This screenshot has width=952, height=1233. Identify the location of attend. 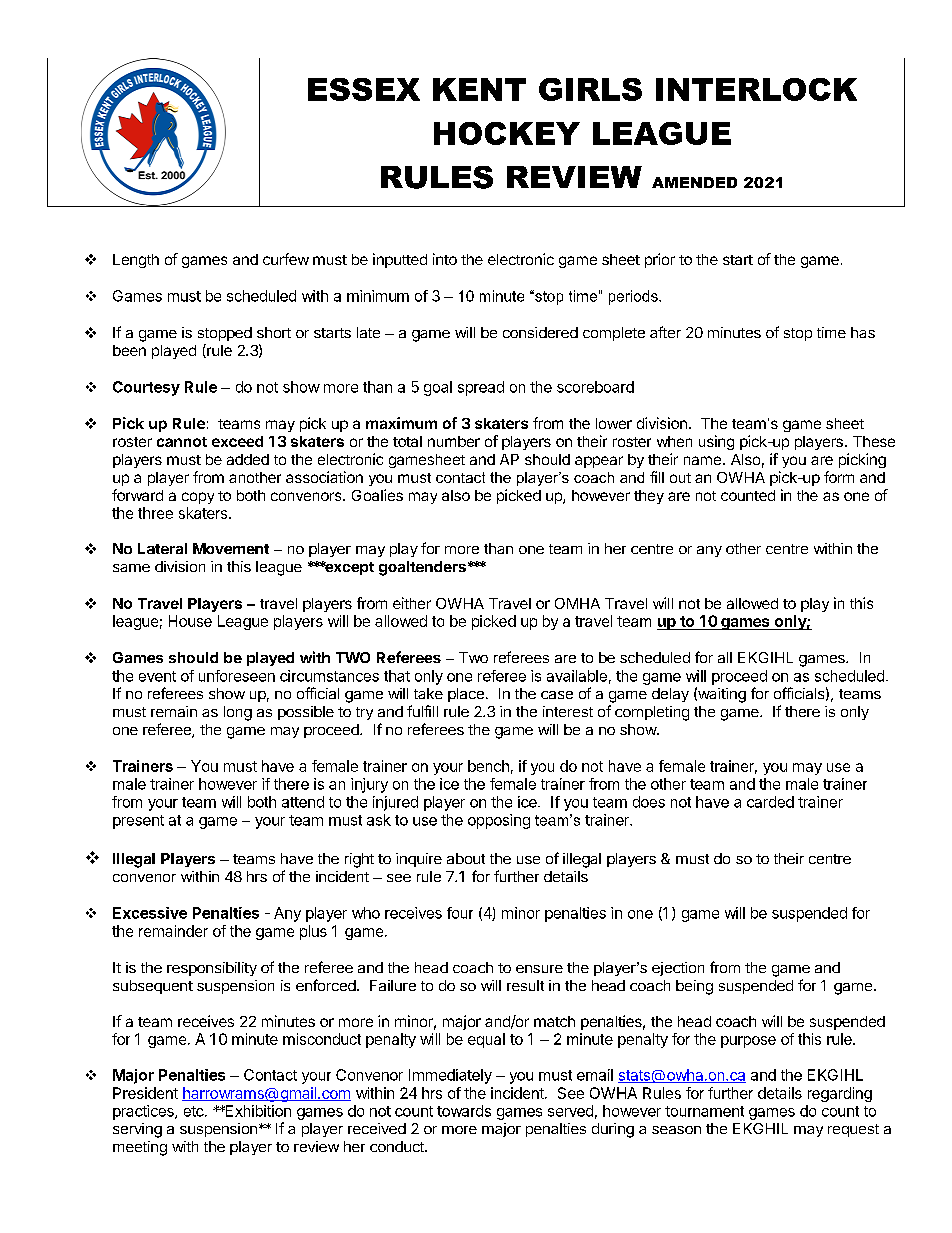
(303, 802).
